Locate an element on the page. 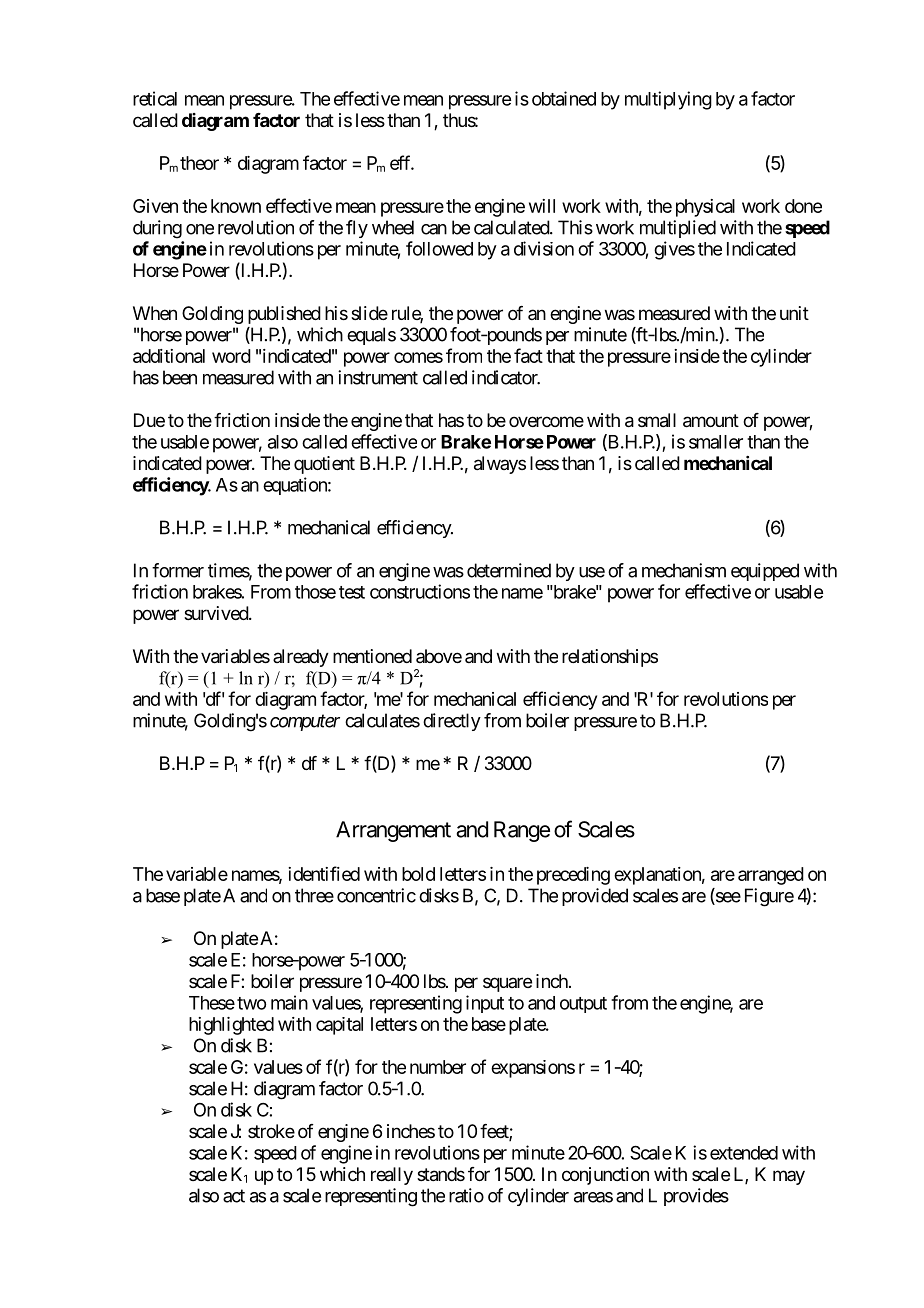  really is located at coordinates (392, 1176).
